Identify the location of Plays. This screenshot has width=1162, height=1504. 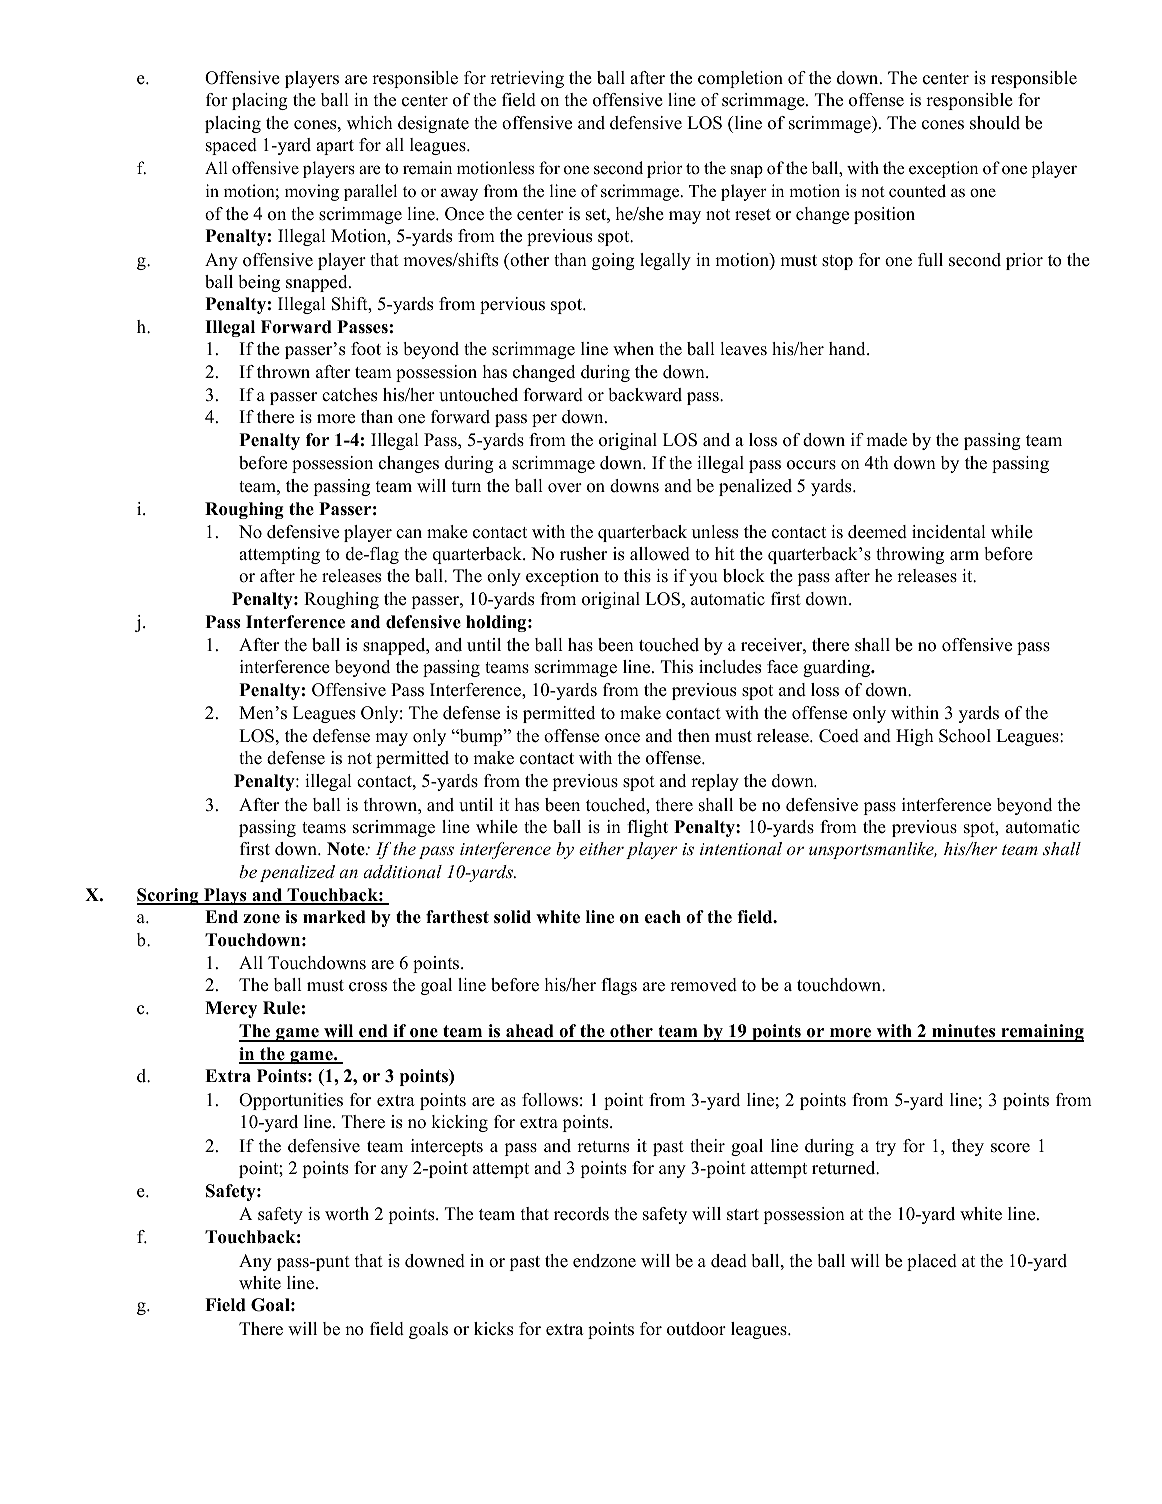
(225, 896).
